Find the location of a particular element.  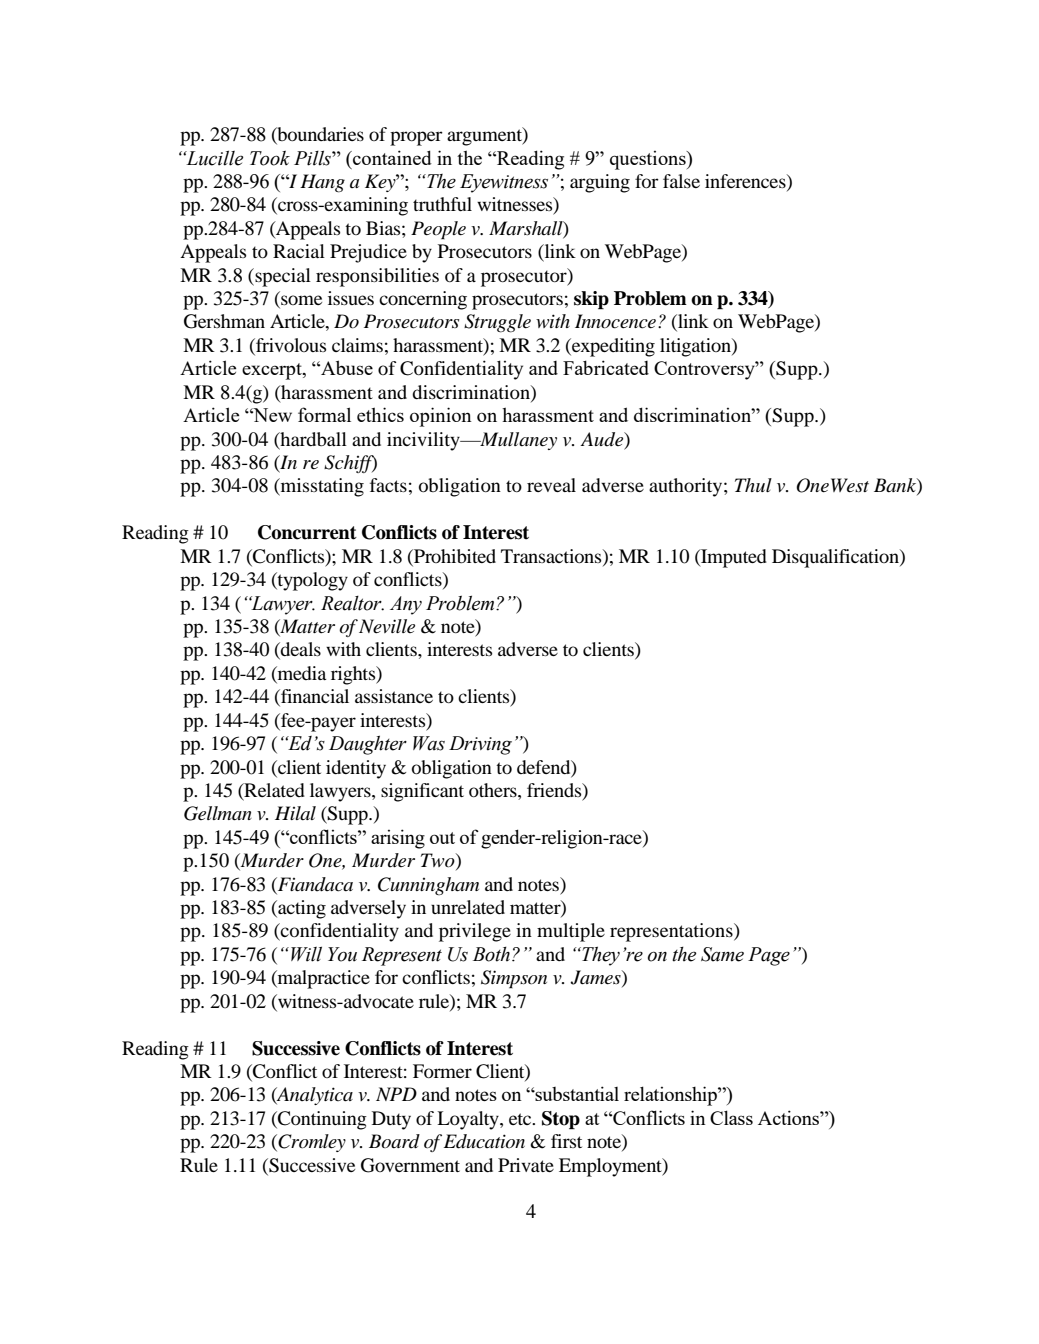

reveal is located at coordinates (551, 485).
